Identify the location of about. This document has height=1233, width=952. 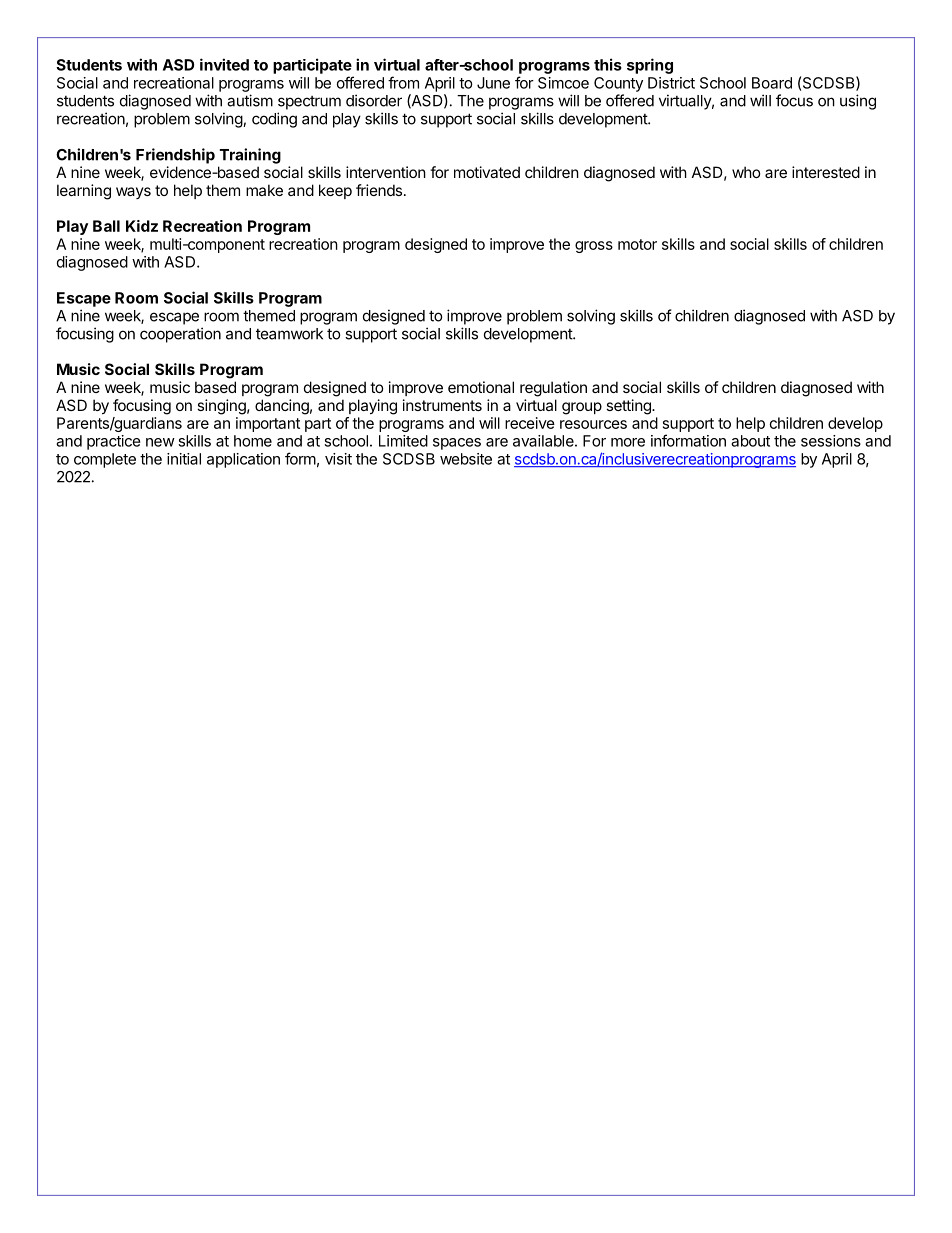
(750, 441).
